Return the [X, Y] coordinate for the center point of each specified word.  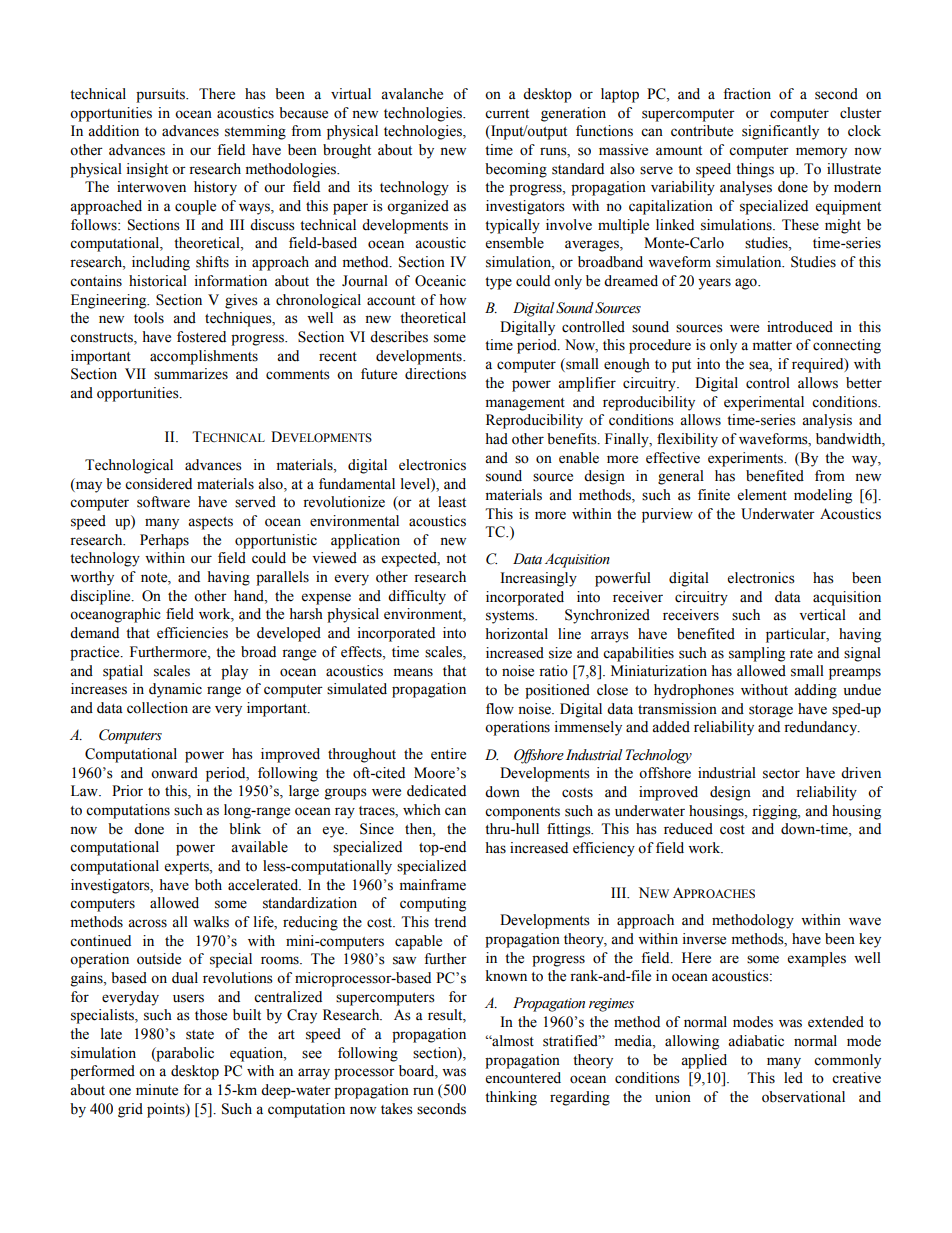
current [507, 114]
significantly [780, 132]
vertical [822, 615]
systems [511, 617]
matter [772, 346]
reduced [688, 829]
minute [157, 1090]
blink [245, 829]
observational [803, 1097]
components [522, 813]
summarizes [191, 374]
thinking [511, 1098]
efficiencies [192, 633]
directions [435, 374]
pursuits [162, 95]
